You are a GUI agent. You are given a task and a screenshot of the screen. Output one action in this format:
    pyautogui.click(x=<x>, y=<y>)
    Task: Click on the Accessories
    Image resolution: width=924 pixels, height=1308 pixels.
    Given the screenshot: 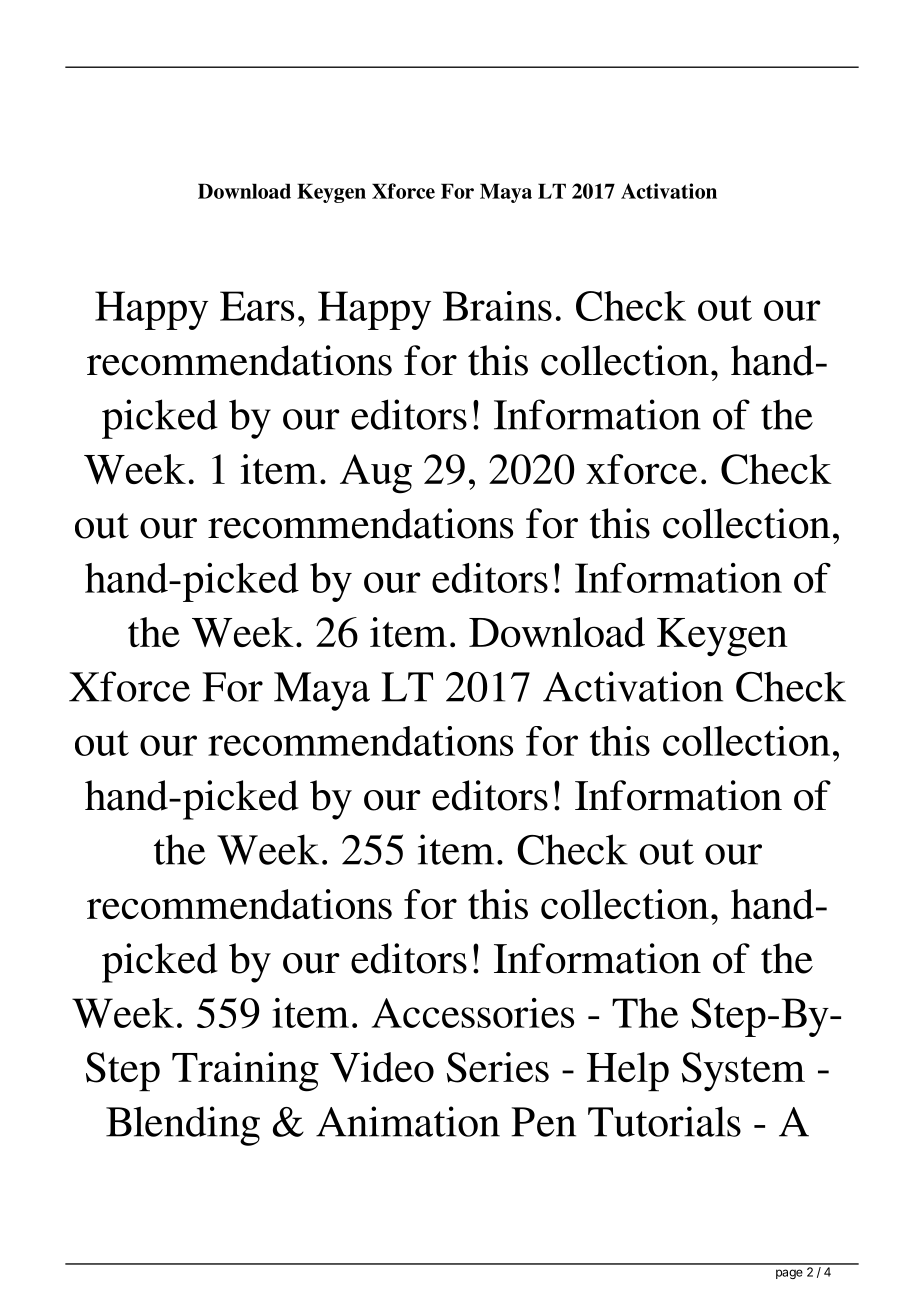 What is the action you would take?
    pyautogui.click(x=473, y=1013)
